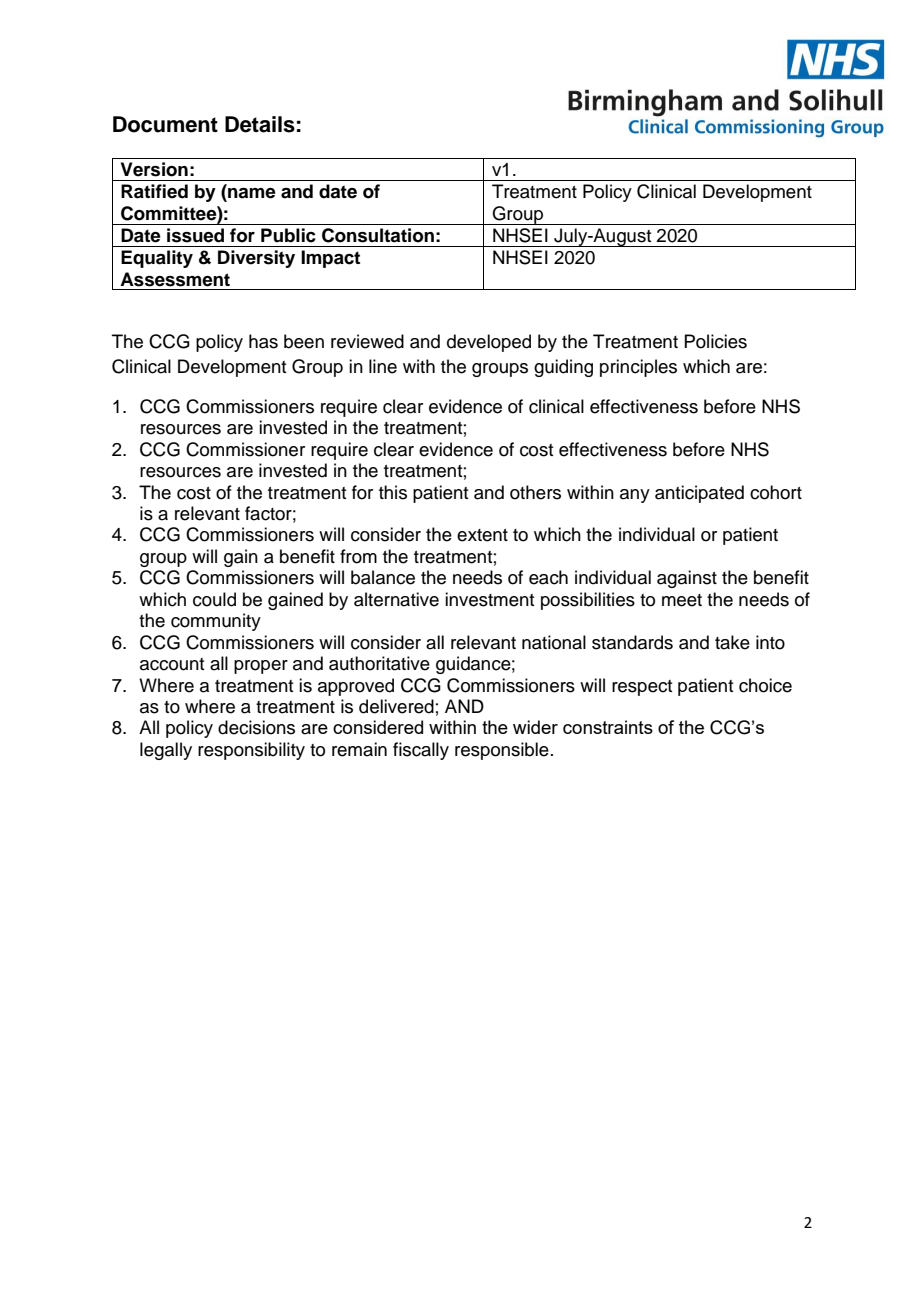  I want to click on principles, so click(638, 368).
